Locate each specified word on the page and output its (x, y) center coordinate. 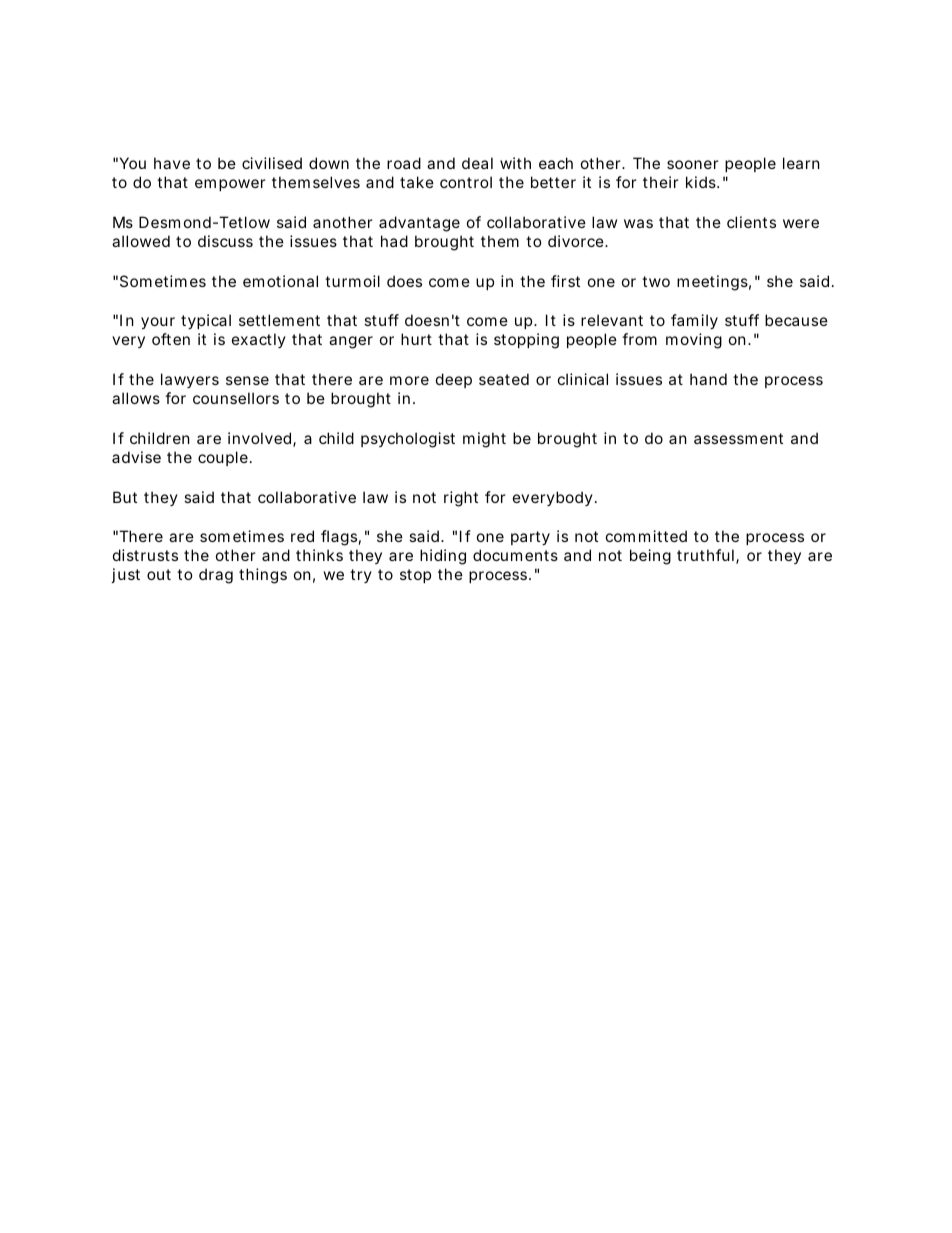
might (484, 440)
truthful (705, 555)
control (466, 182)
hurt (416, 339)
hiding (443, 557)
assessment (738, 438)
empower (230, 185)
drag (216, 576)
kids (702, 182)
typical (206, 321)
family (694, 321)
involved (261, 439)
